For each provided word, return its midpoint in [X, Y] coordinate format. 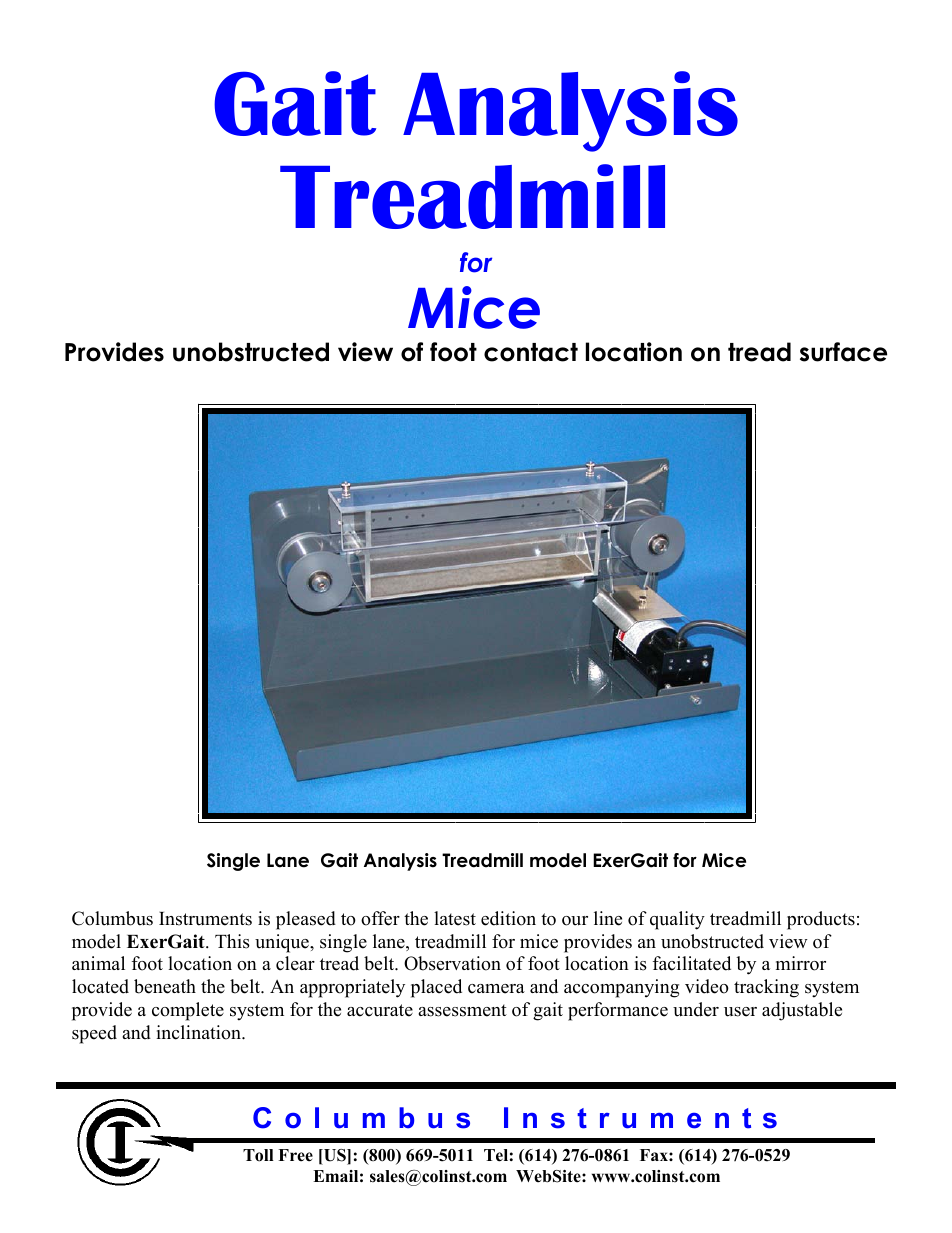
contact [531, 352]
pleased [306, 920]
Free [295, 1155]
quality [677, 920]
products [821, 920]
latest [455, 918]
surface [843, 352]
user [740, 1012]
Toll [258, 1155]
